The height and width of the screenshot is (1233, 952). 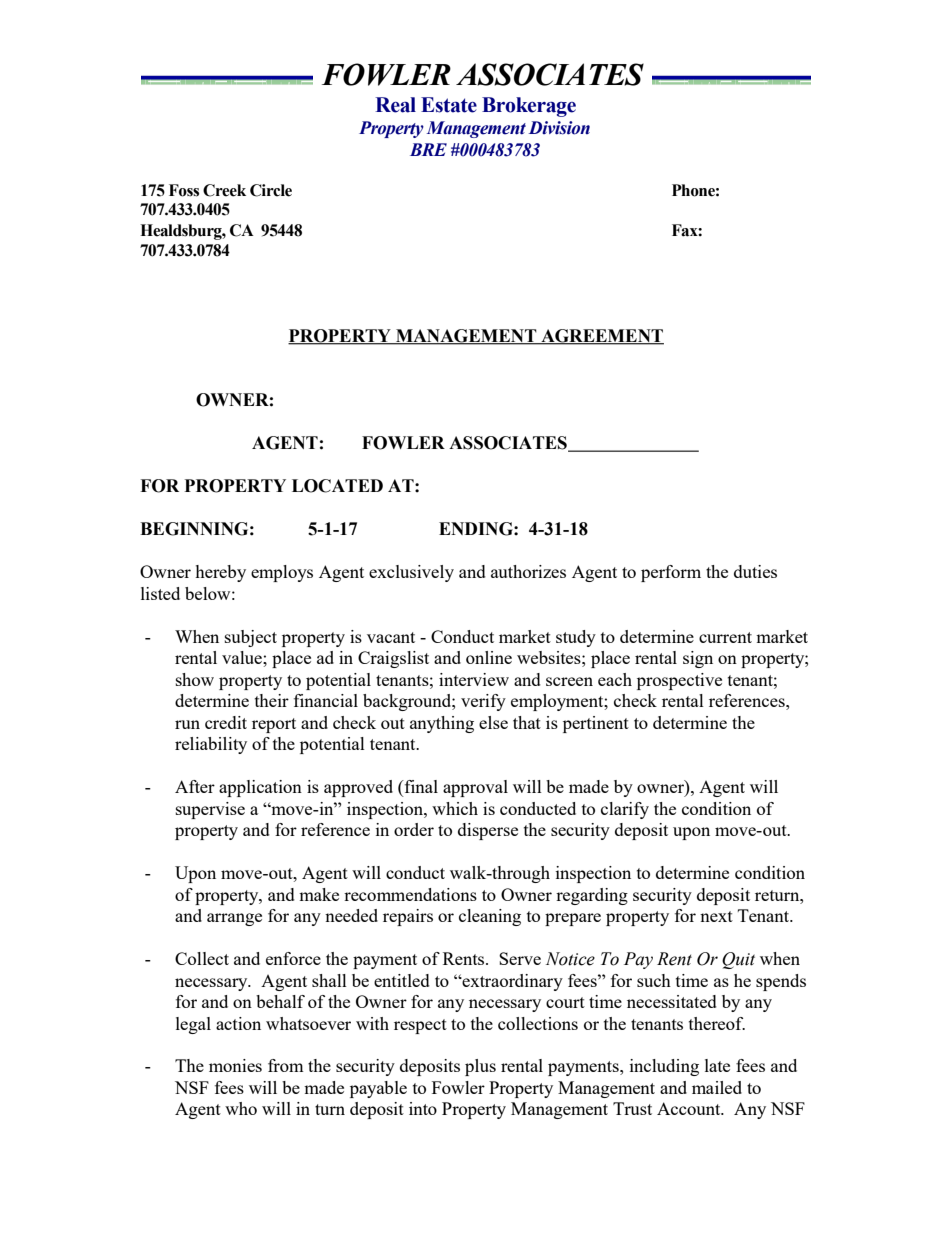 What do you see at coordinates (489, 657) in the screenshot?
I see `online` at bounding box center [489, 657].
